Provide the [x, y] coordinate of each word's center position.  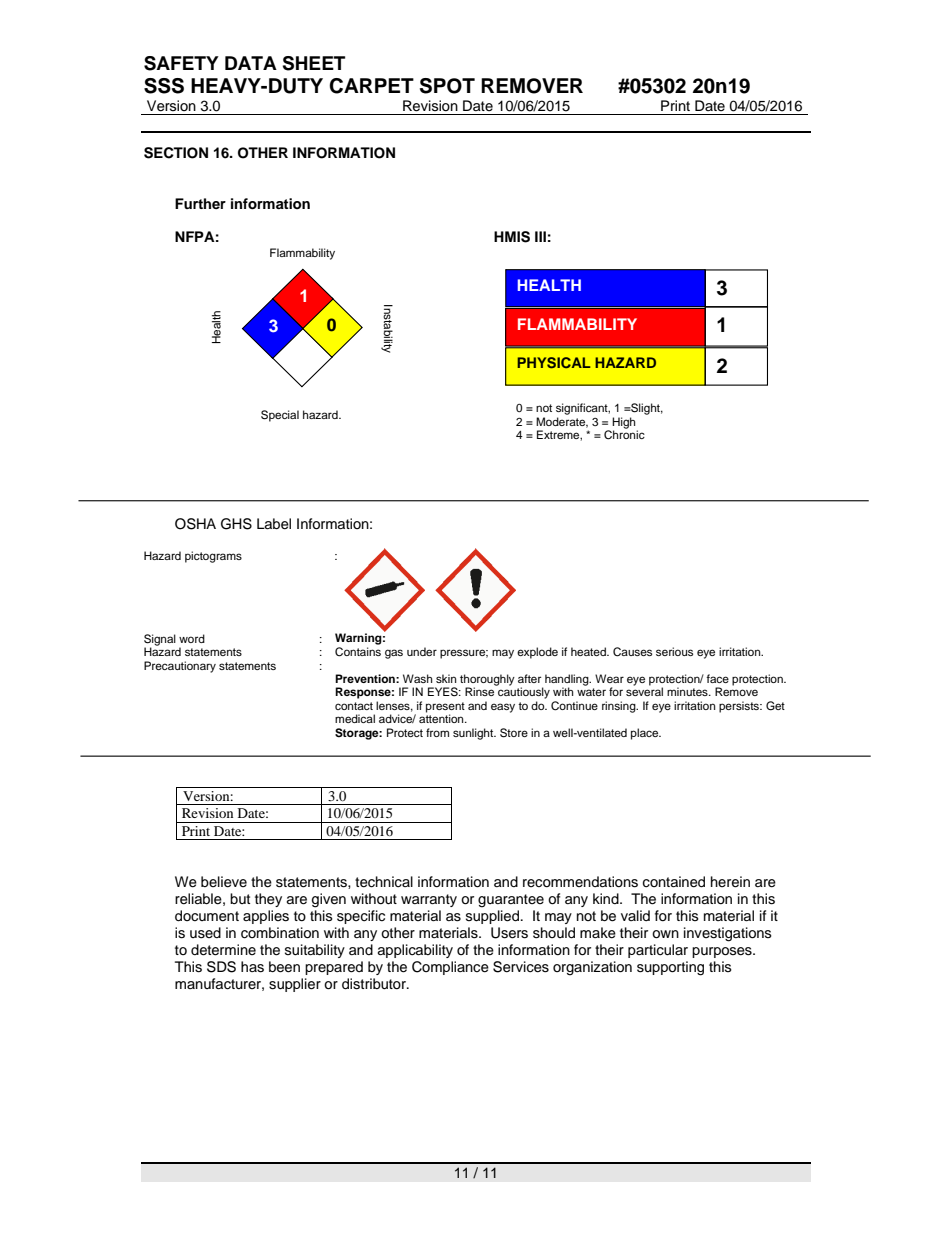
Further [200, 203]
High [625, 424]
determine [223, 950]
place [646, 734]
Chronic [624, 434]
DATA [251, 63]
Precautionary [180, 667]
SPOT [447, 86]
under [422, 651]
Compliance [450, 968]
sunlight [474, 734]
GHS [236, 524]
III [540, 236]
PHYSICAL [554, 363]
